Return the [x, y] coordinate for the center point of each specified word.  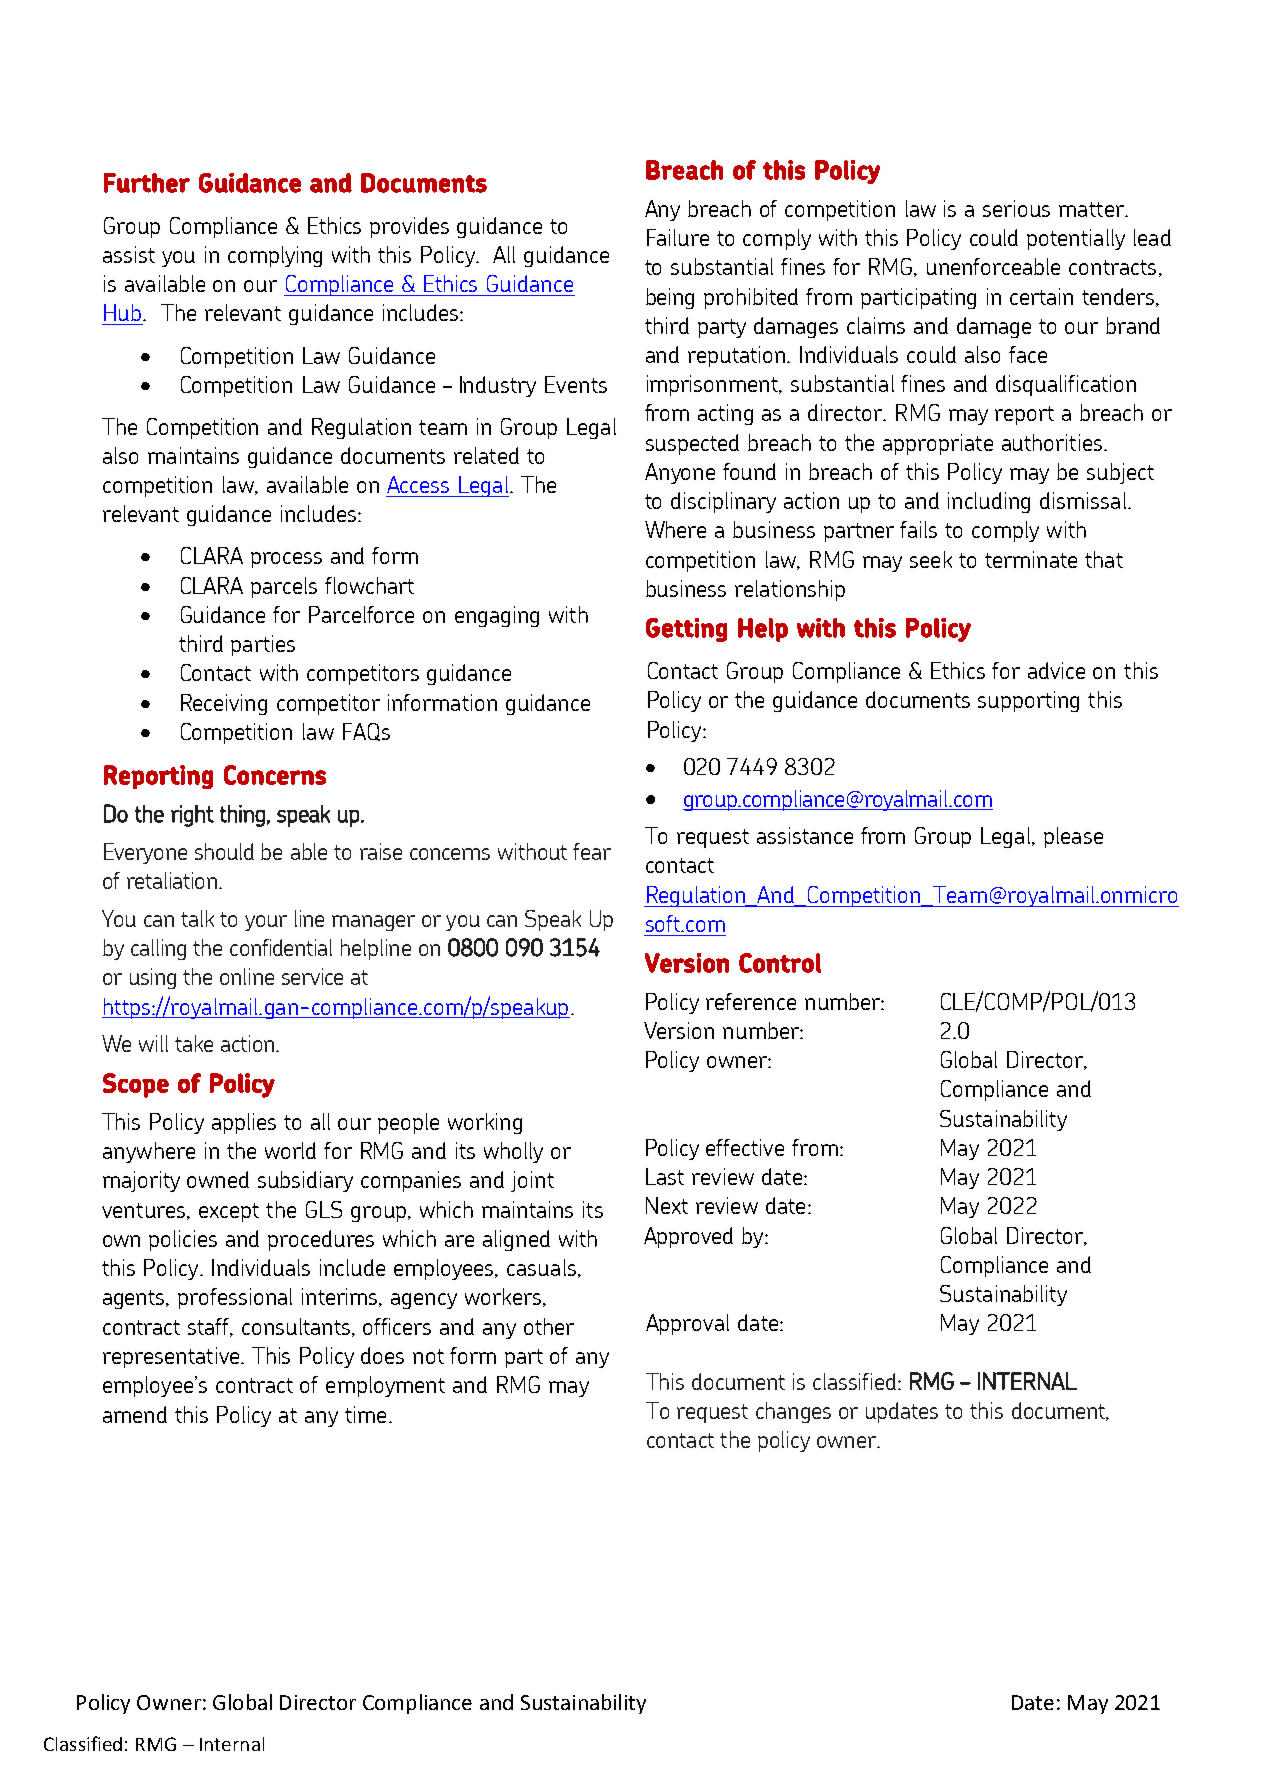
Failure [678, 237]
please [1073, 837]
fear [592, 851]
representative [172, 1357]
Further [147, 183]
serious [1016, 208]
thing [242, 816]
